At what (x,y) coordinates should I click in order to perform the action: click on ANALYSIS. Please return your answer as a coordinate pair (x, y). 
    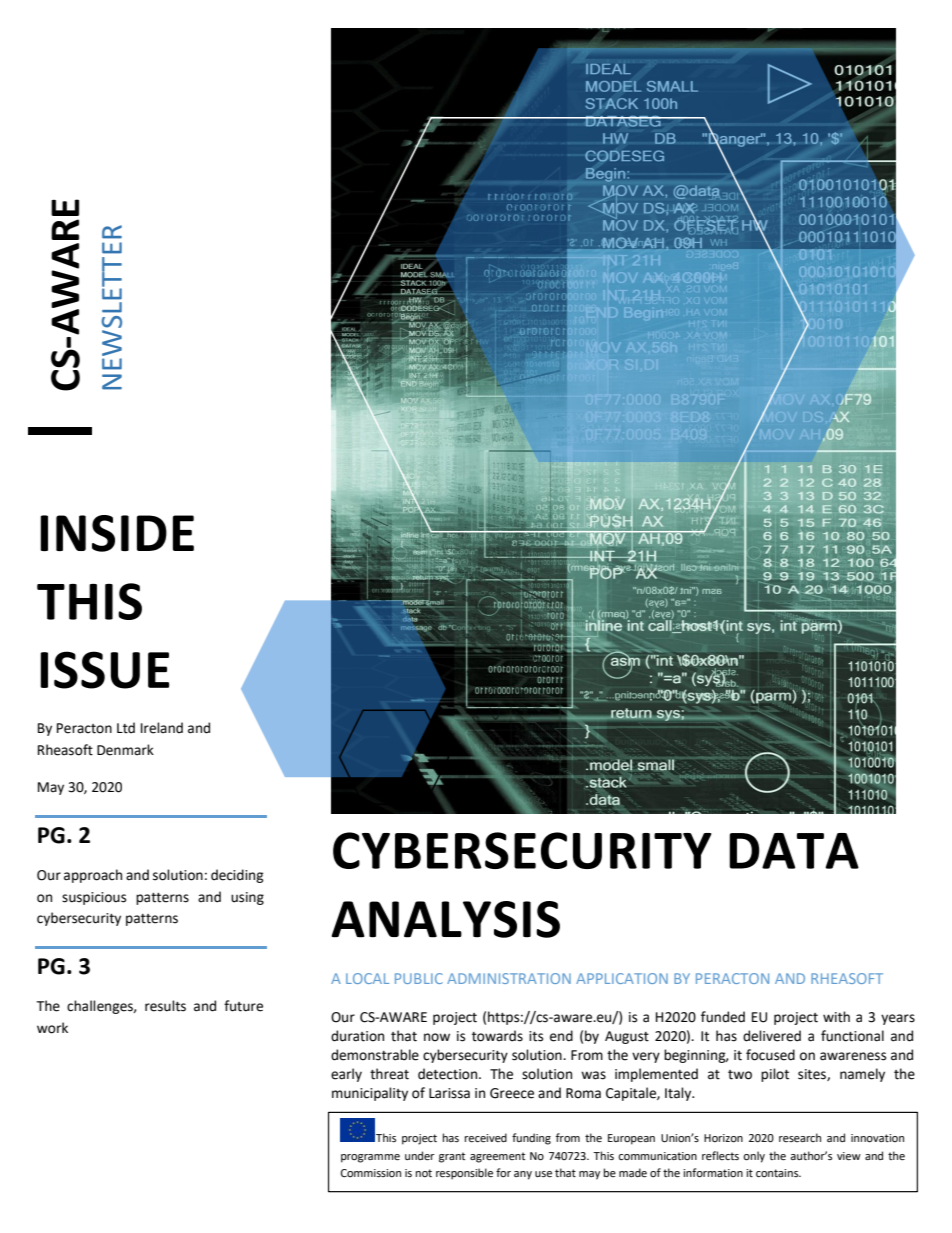
    Looking at the image, I should click on (446, 919).
